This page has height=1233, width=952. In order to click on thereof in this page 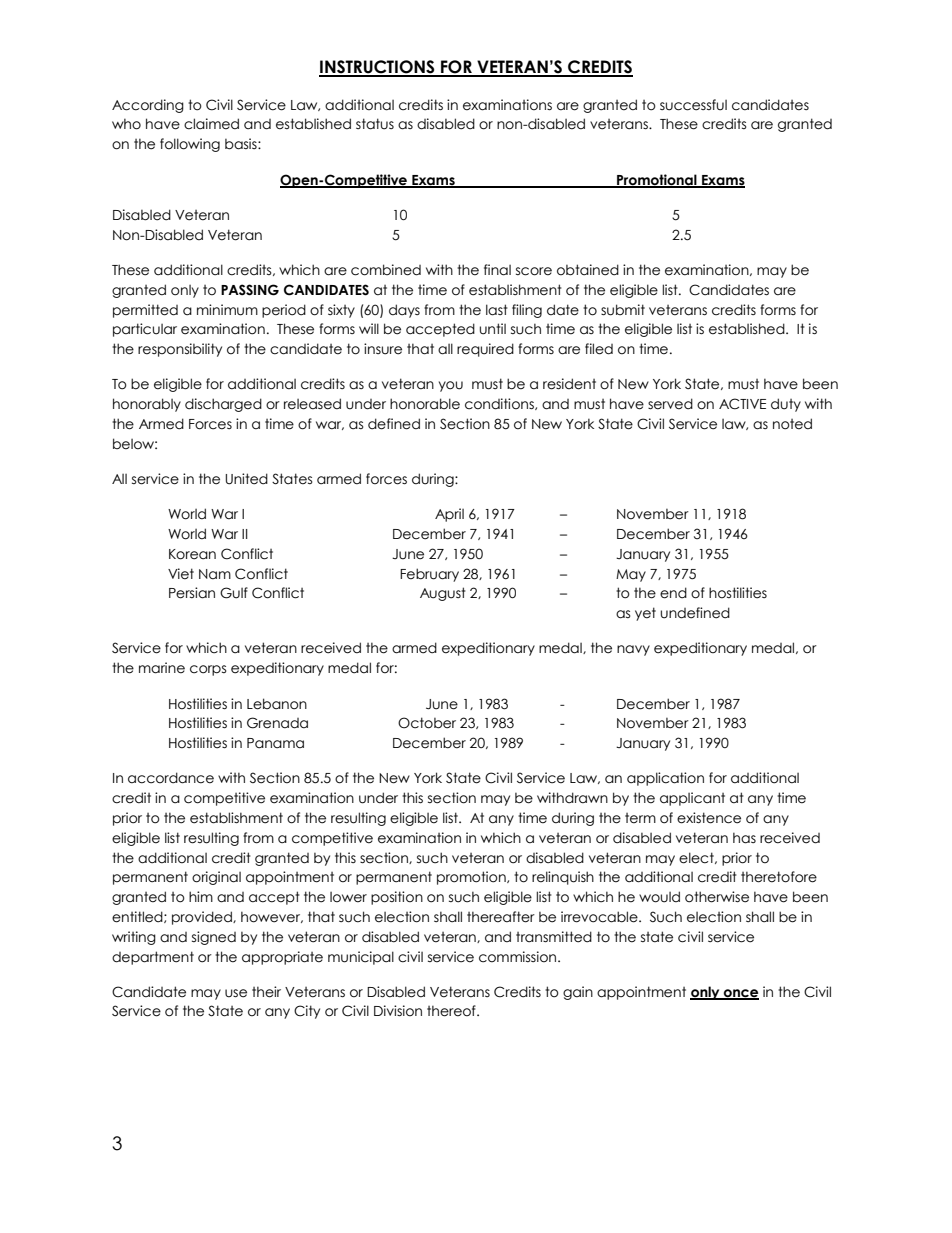, I will do `click(452, 1011)`.
